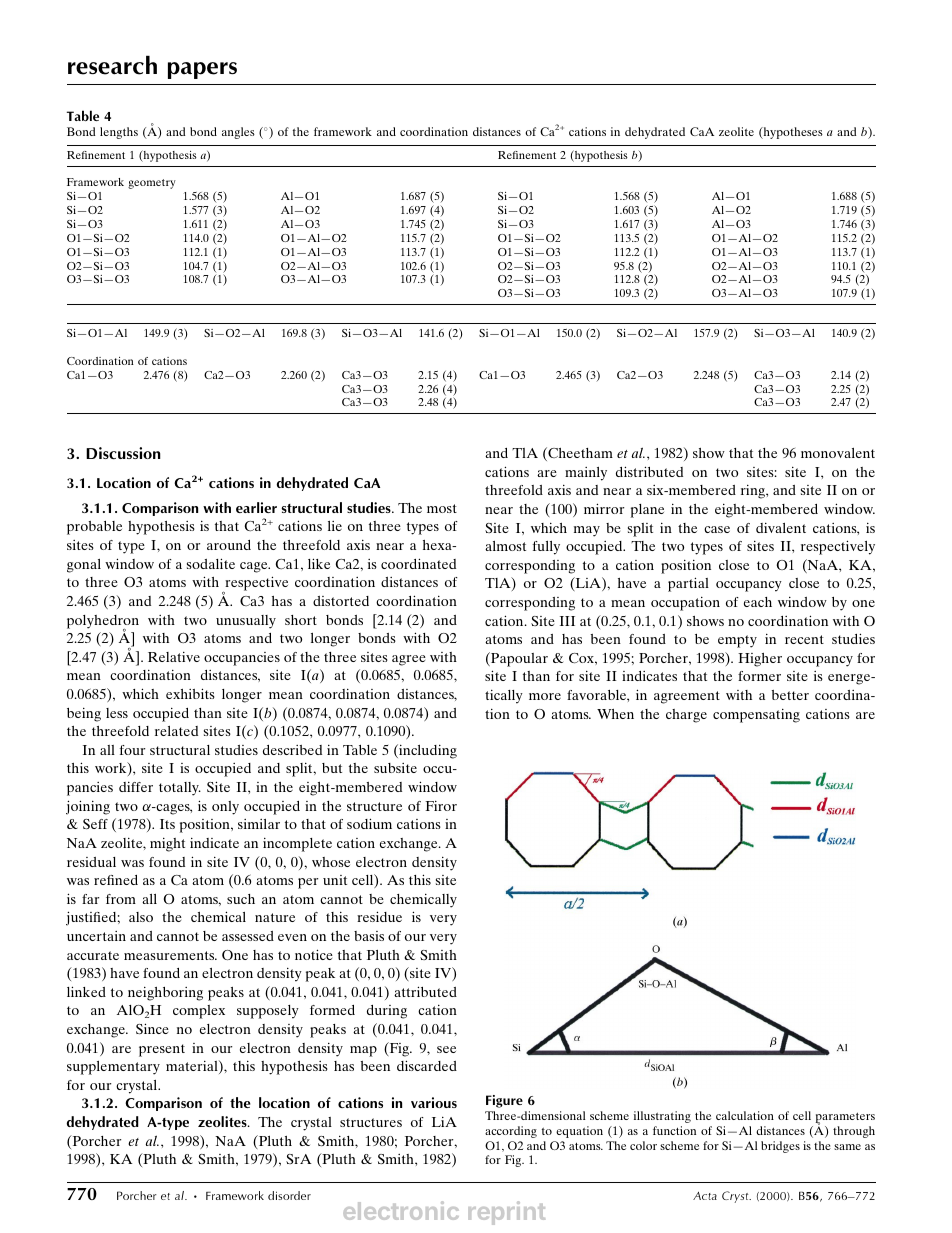 The height and width of the screenshot is (1233, 952). Describe the element at coordinates (202, 70) in the screenshot. I see `papers` at that location.
